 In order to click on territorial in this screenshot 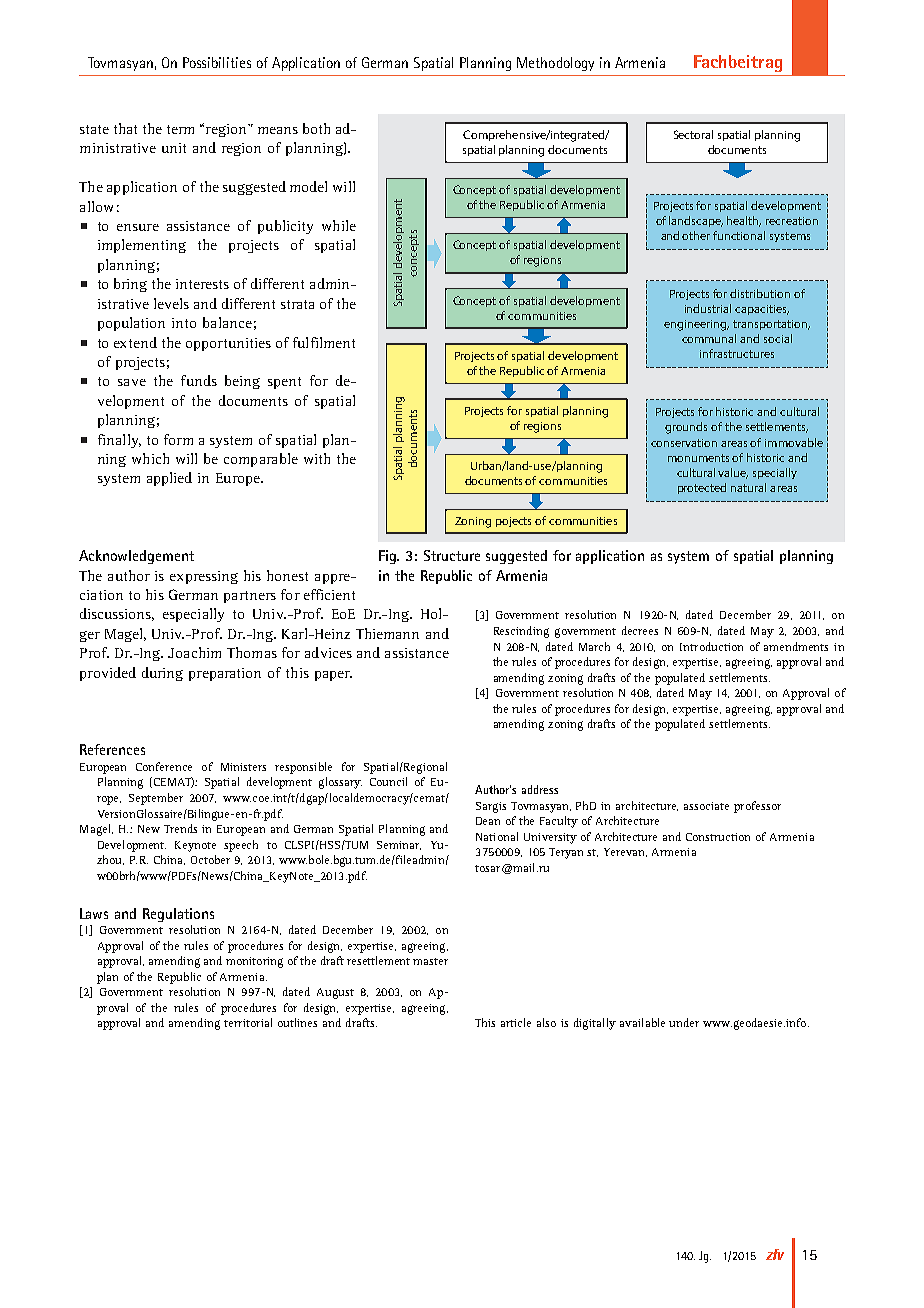, I will do `click(248, 1022)`.
